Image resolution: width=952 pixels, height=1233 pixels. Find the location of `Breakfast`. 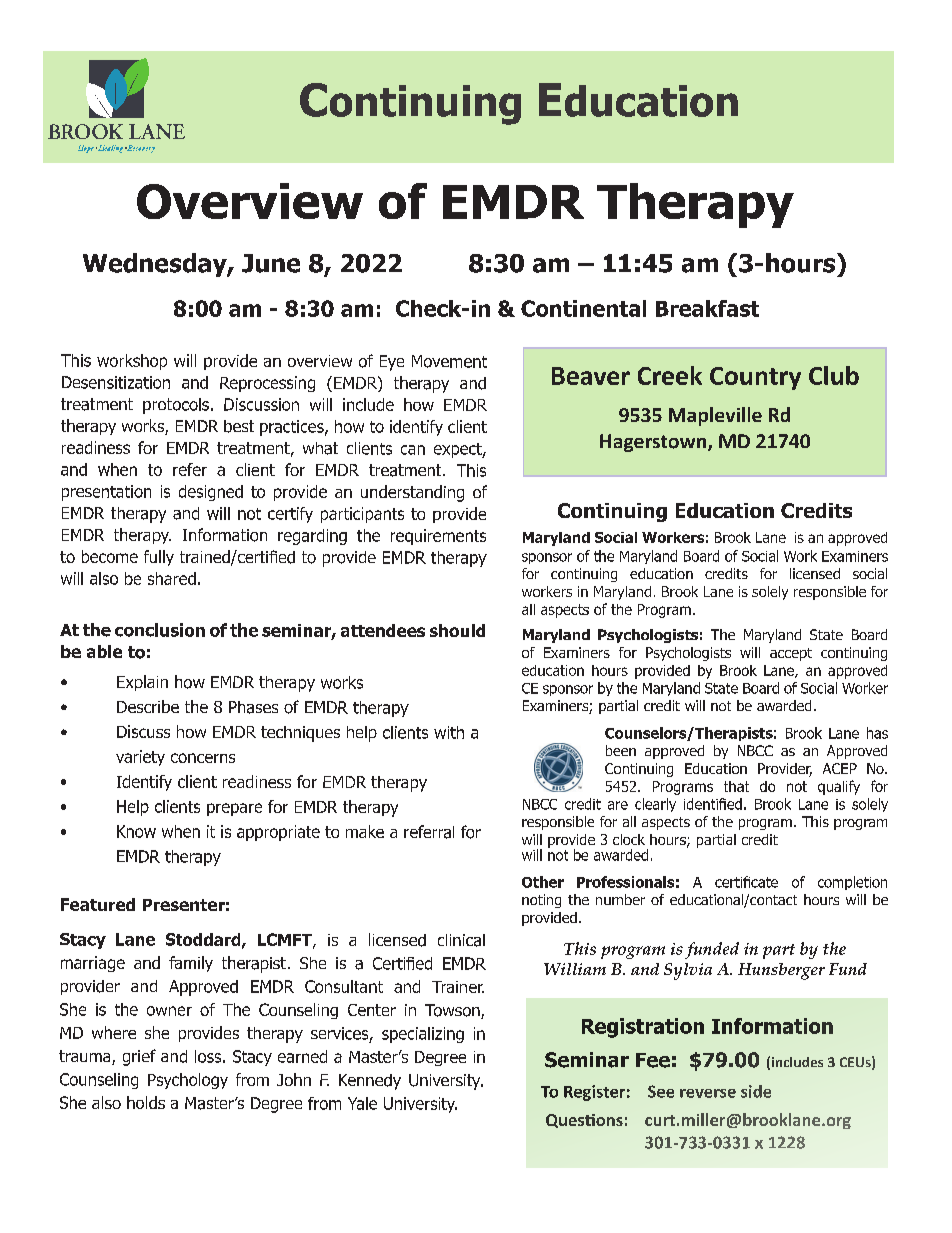

Breakfast is located at coordinates (707, 308).
